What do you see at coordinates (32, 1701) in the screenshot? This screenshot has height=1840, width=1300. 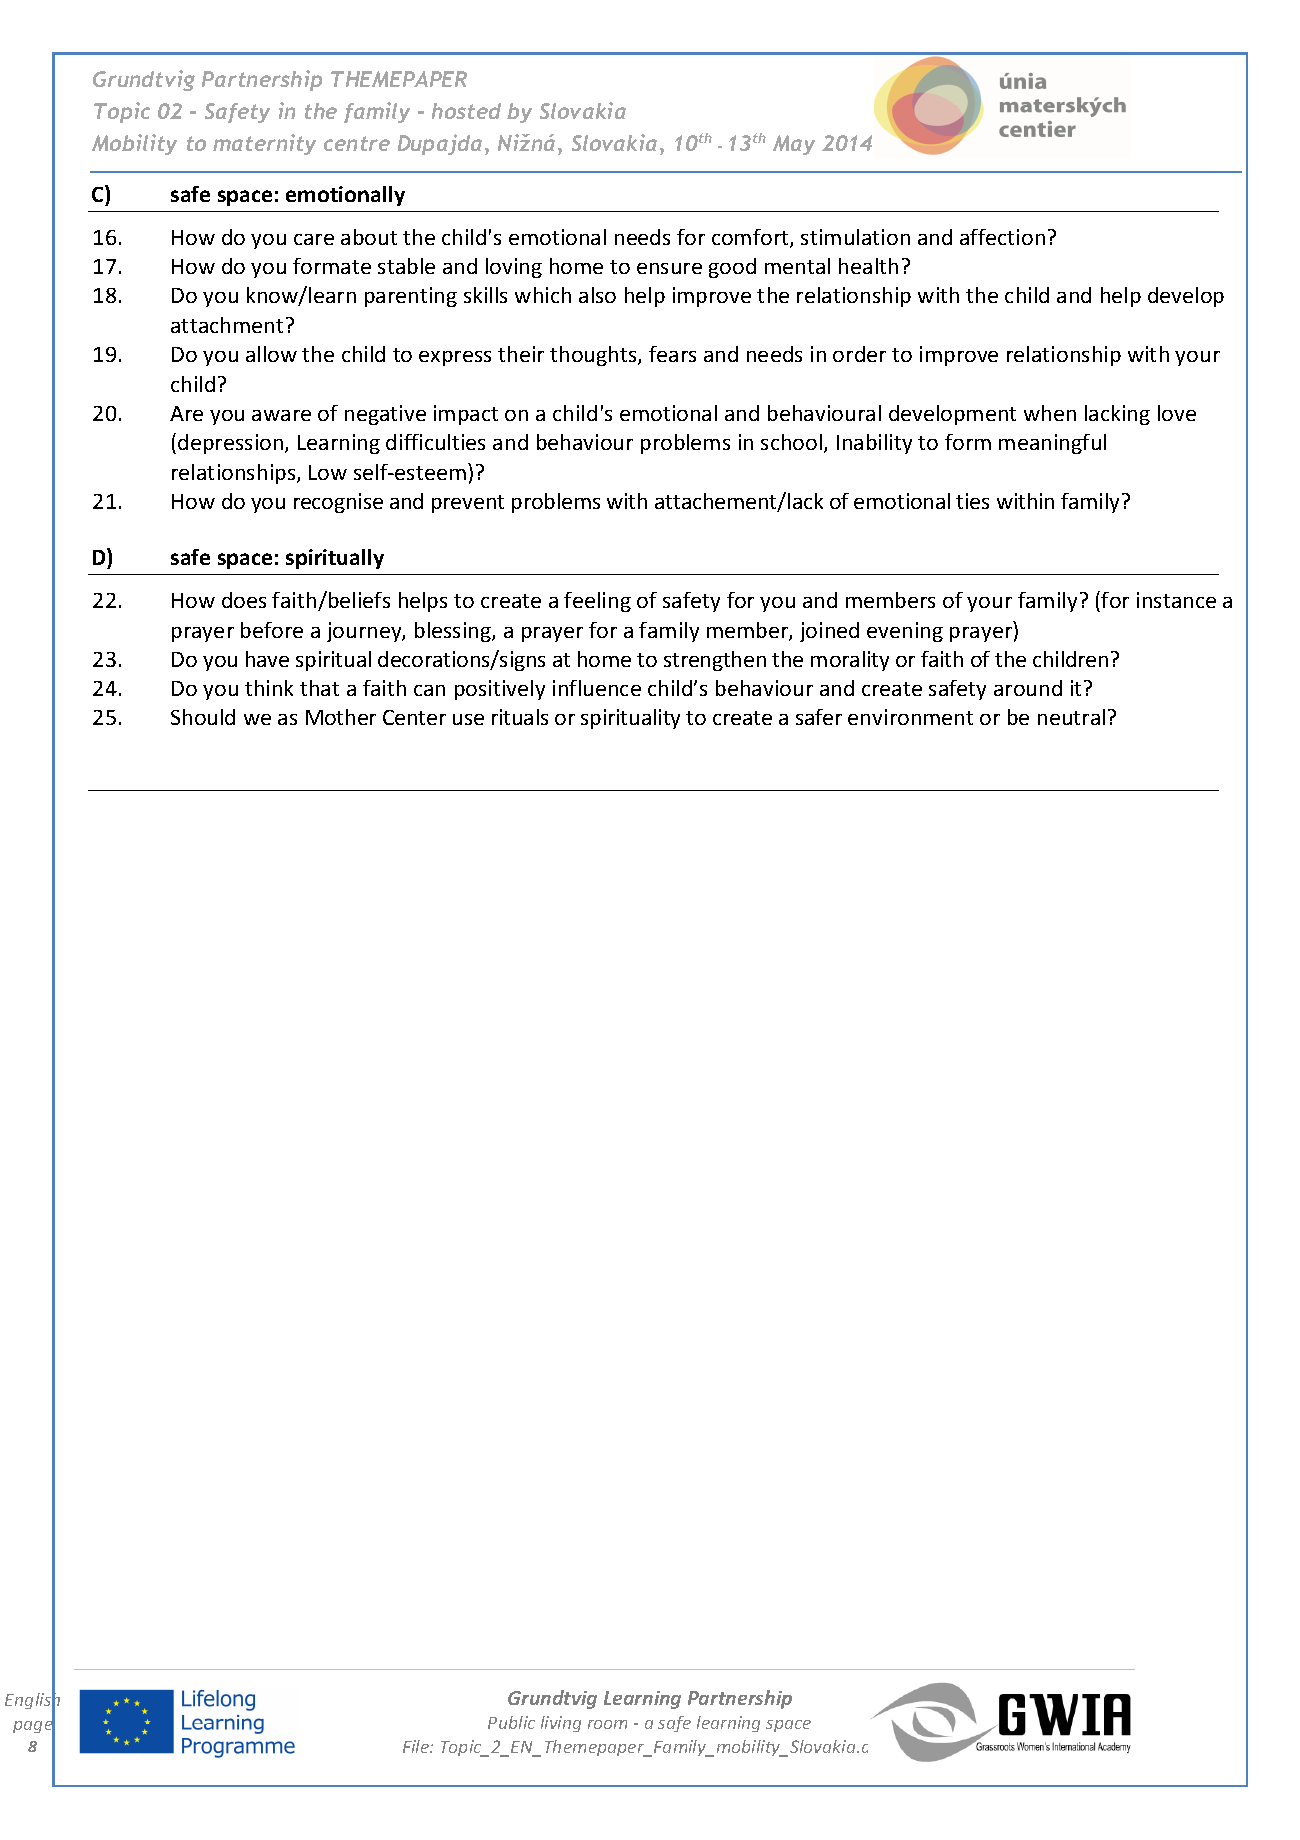 I see `English` at bounding box center [32, 1701].
